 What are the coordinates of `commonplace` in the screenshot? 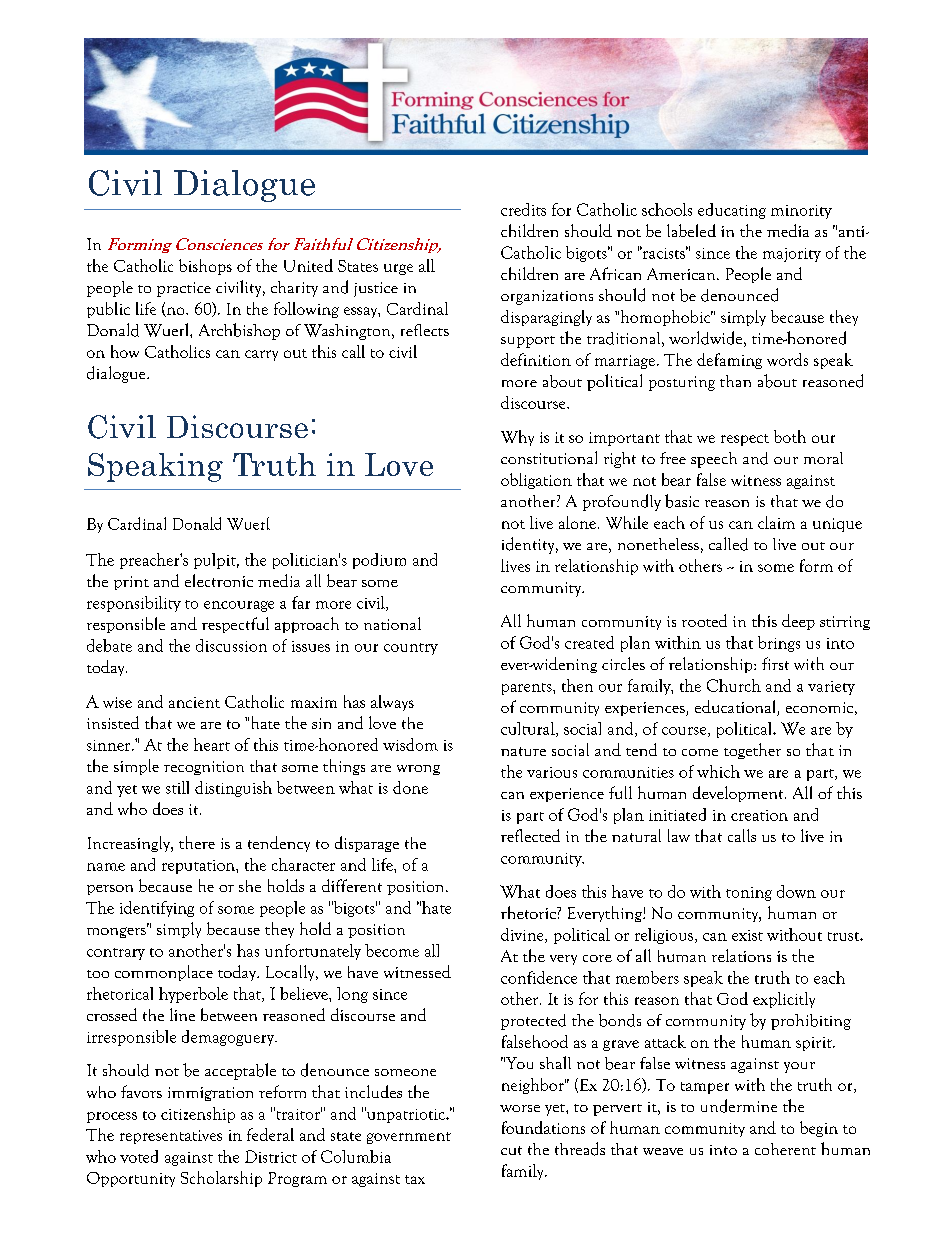 It's located at (164, 973).
